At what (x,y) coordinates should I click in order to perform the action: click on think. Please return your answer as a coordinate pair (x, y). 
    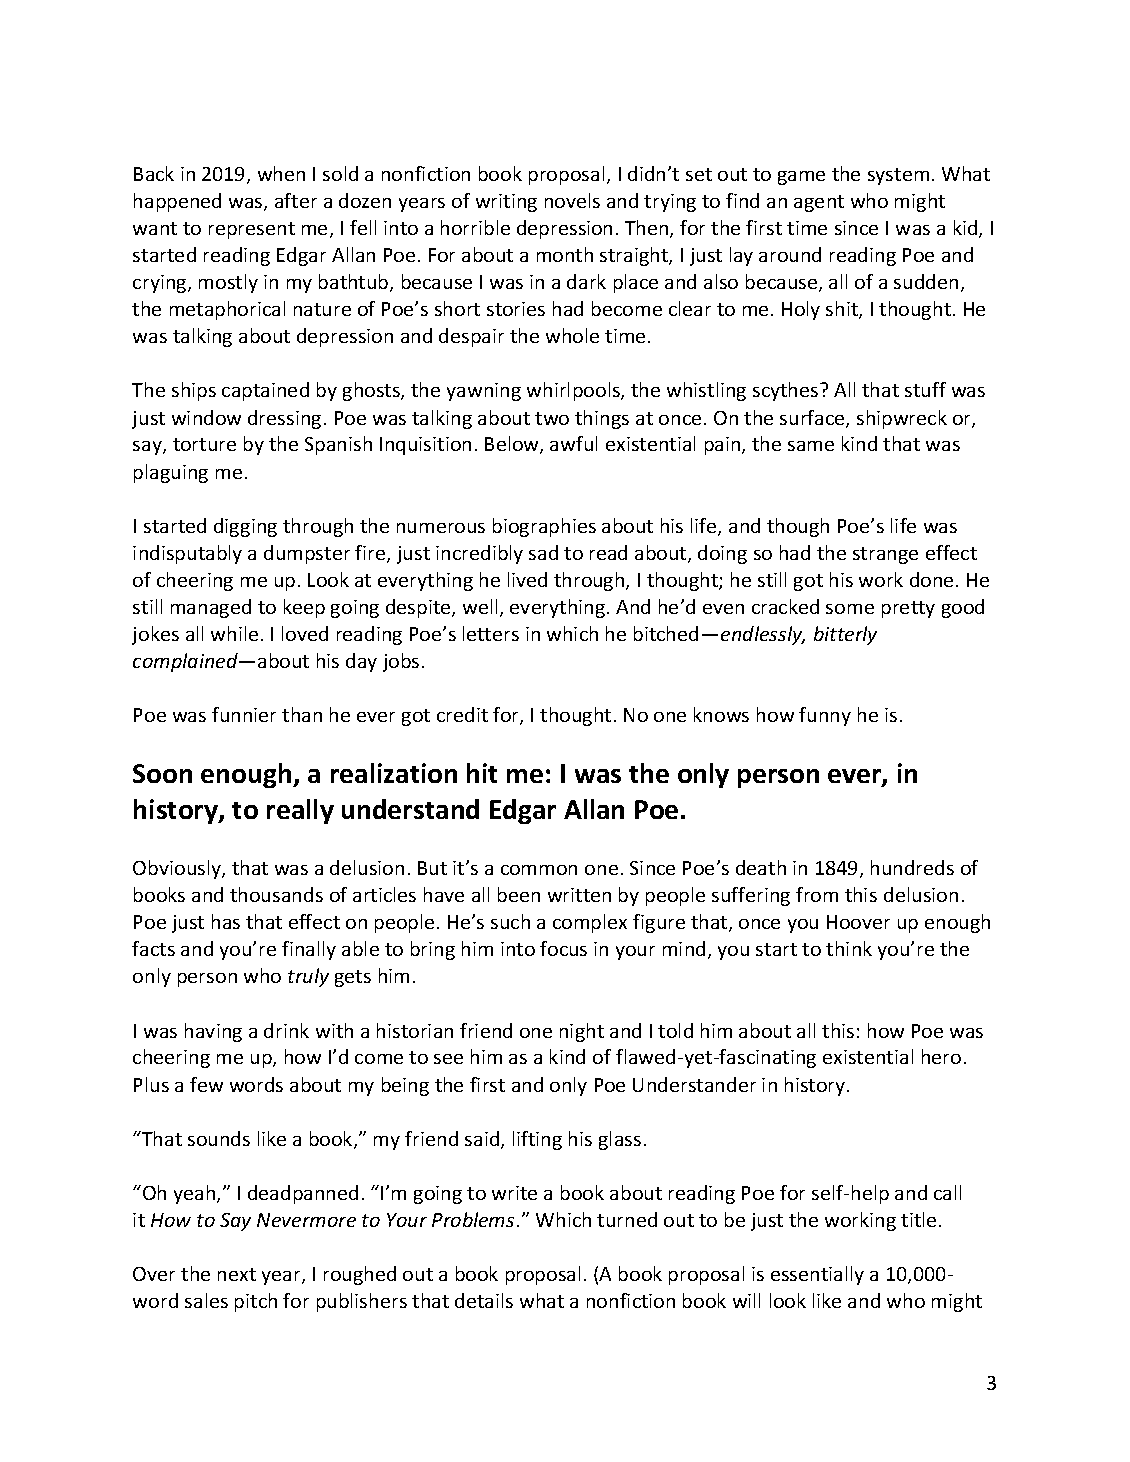
    Looking at the image, I should click on (849, 948).
